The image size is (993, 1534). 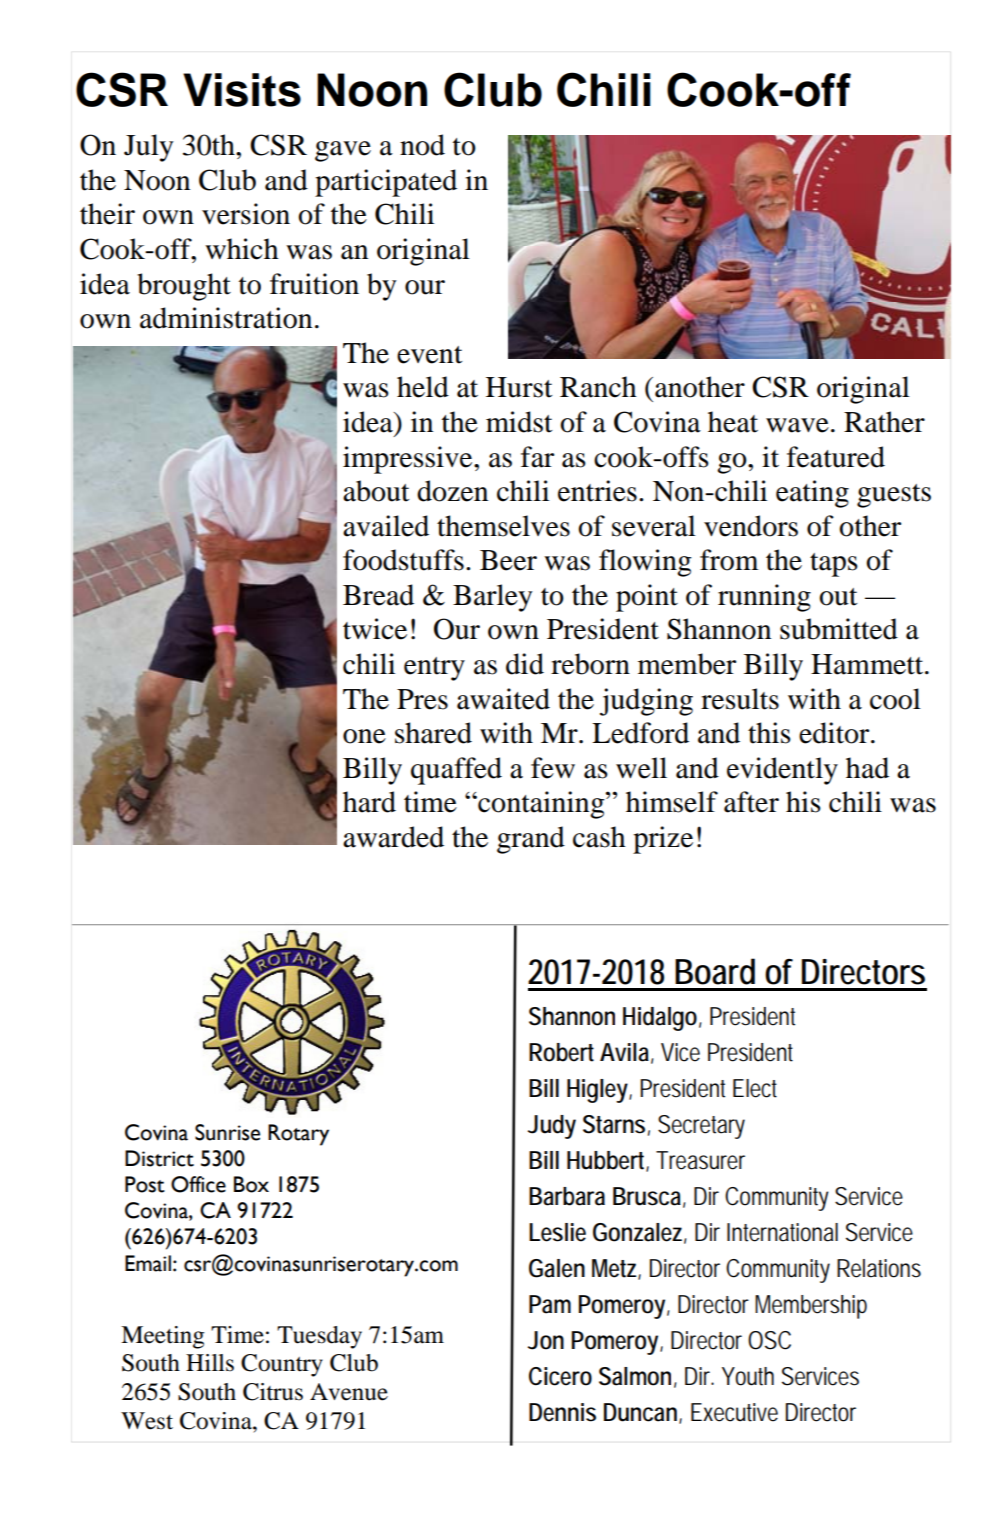 What do you see at coordinates (552, 1127) in the page?
I see `Judy` at bounding box center [552, 1127].
